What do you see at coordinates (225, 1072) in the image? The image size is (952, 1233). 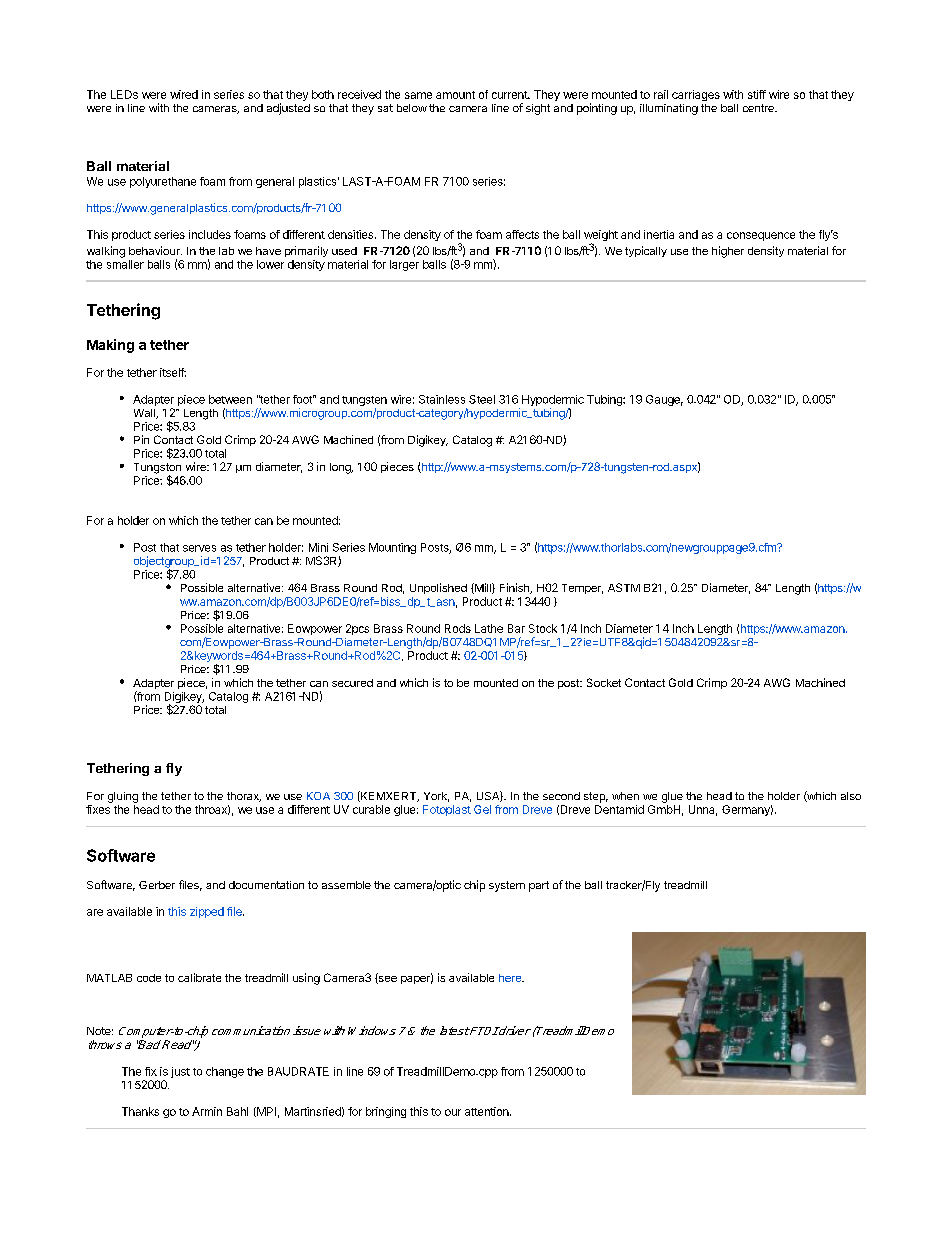 I see `change` at bounding box center [225, 1072].
